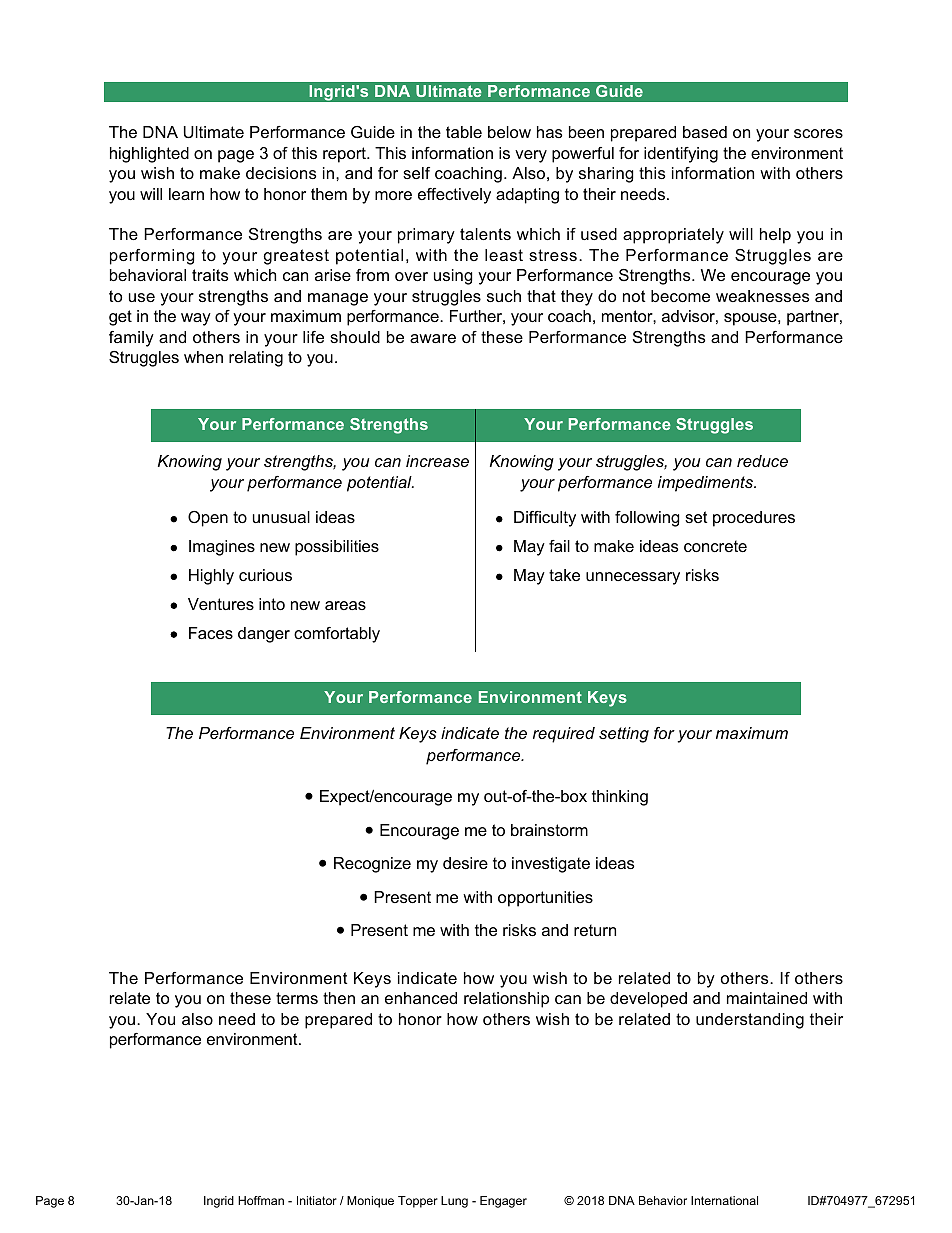 This screenshot has width=952, height=1233. I want to click on Recognize, so click(372, 865).
